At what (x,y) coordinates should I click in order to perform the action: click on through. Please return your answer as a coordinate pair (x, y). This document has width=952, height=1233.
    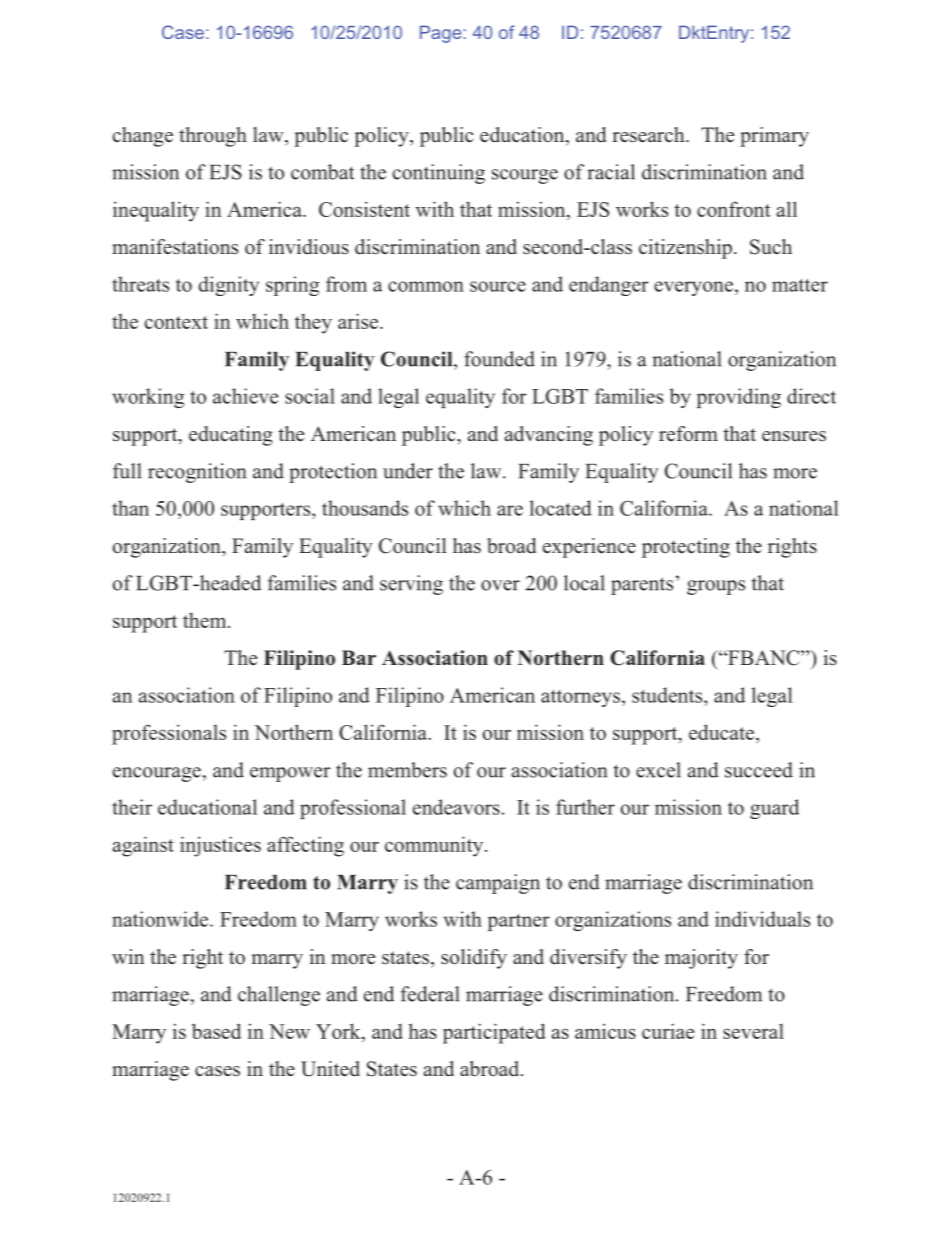
    Looking at the image, I should click on (213, 137).
